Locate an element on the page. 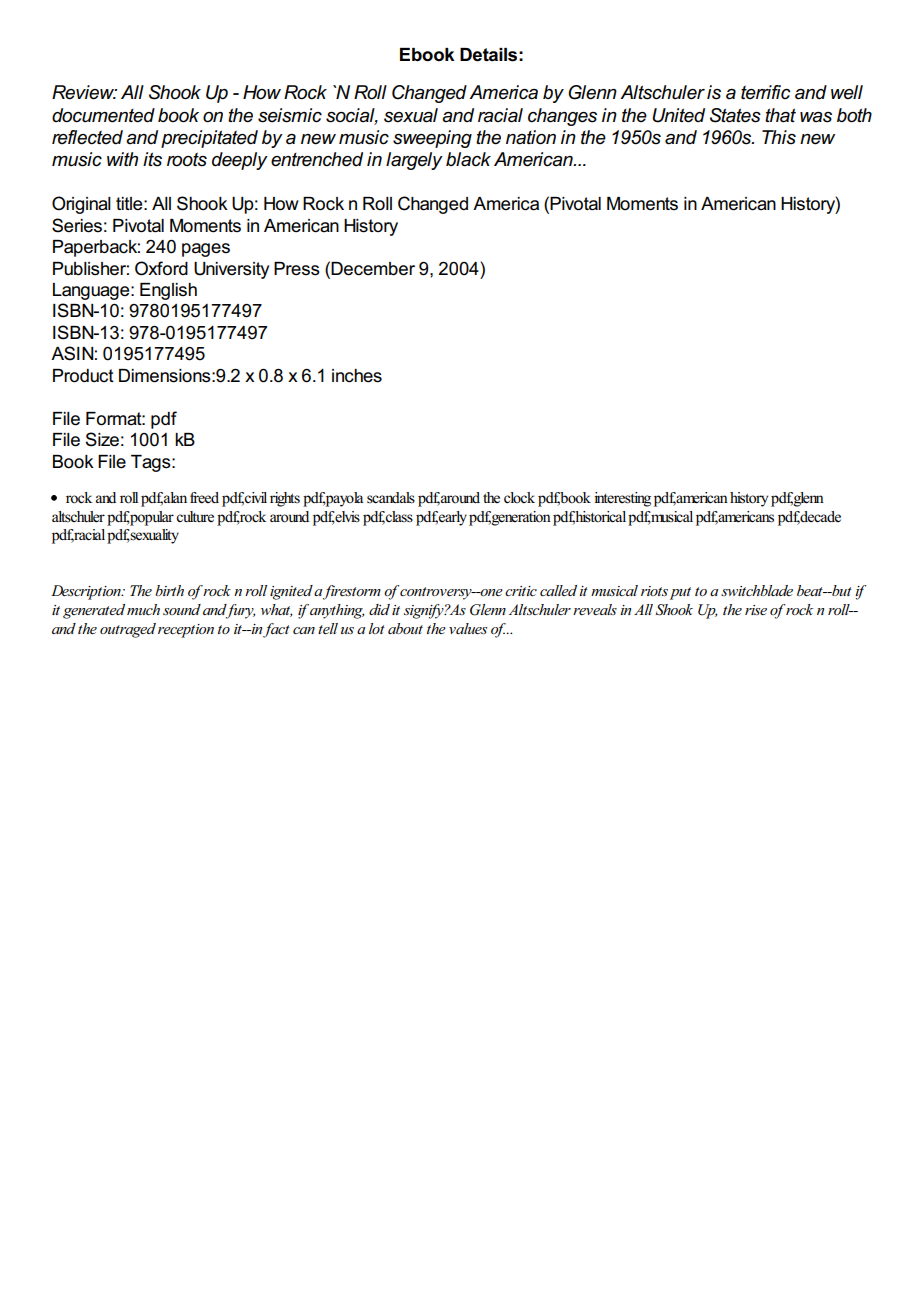 This image has width=924, height=1308. interesting is located at coordinates (622, 499).
